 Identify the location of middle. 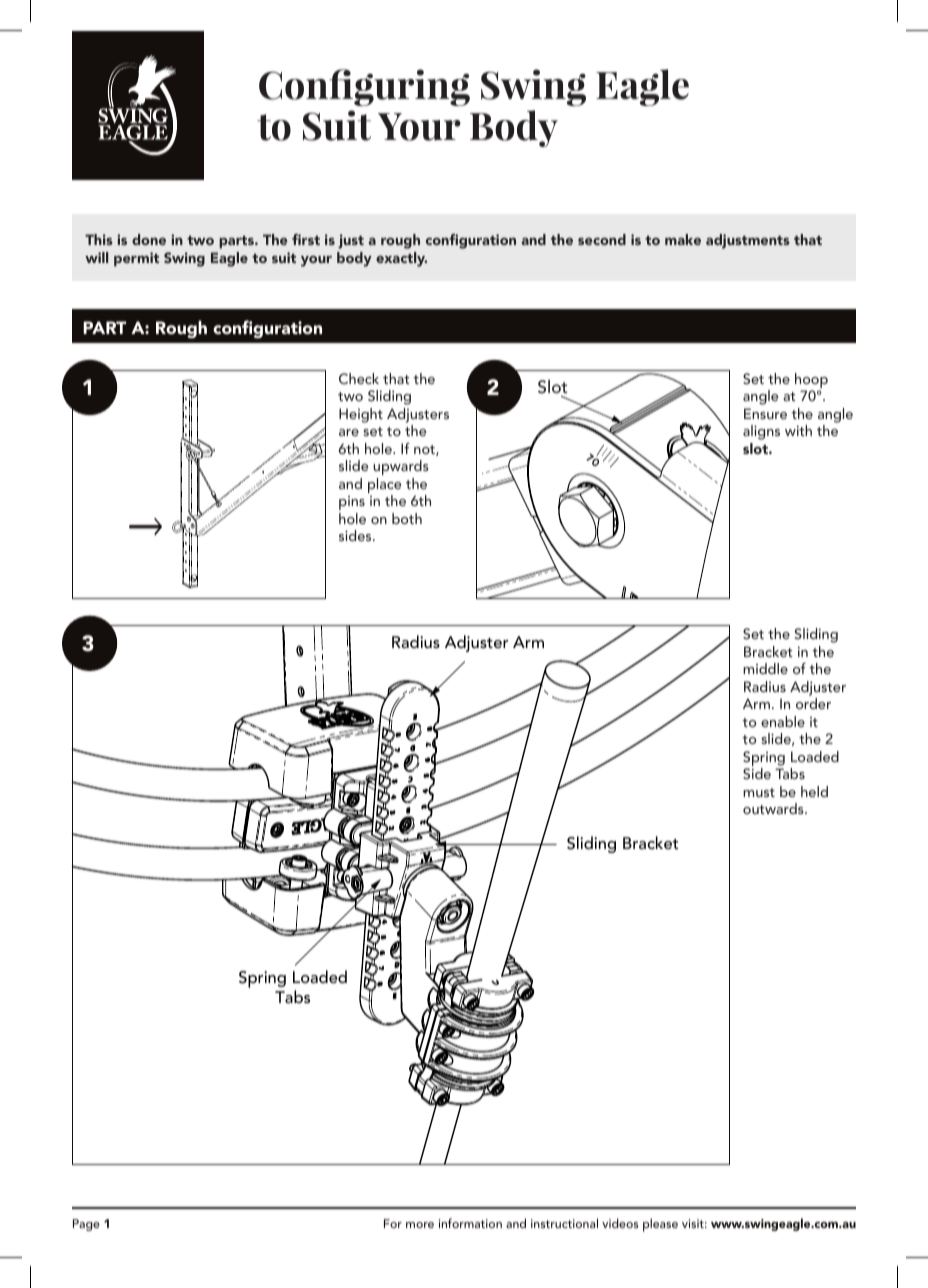
(765, 668).
